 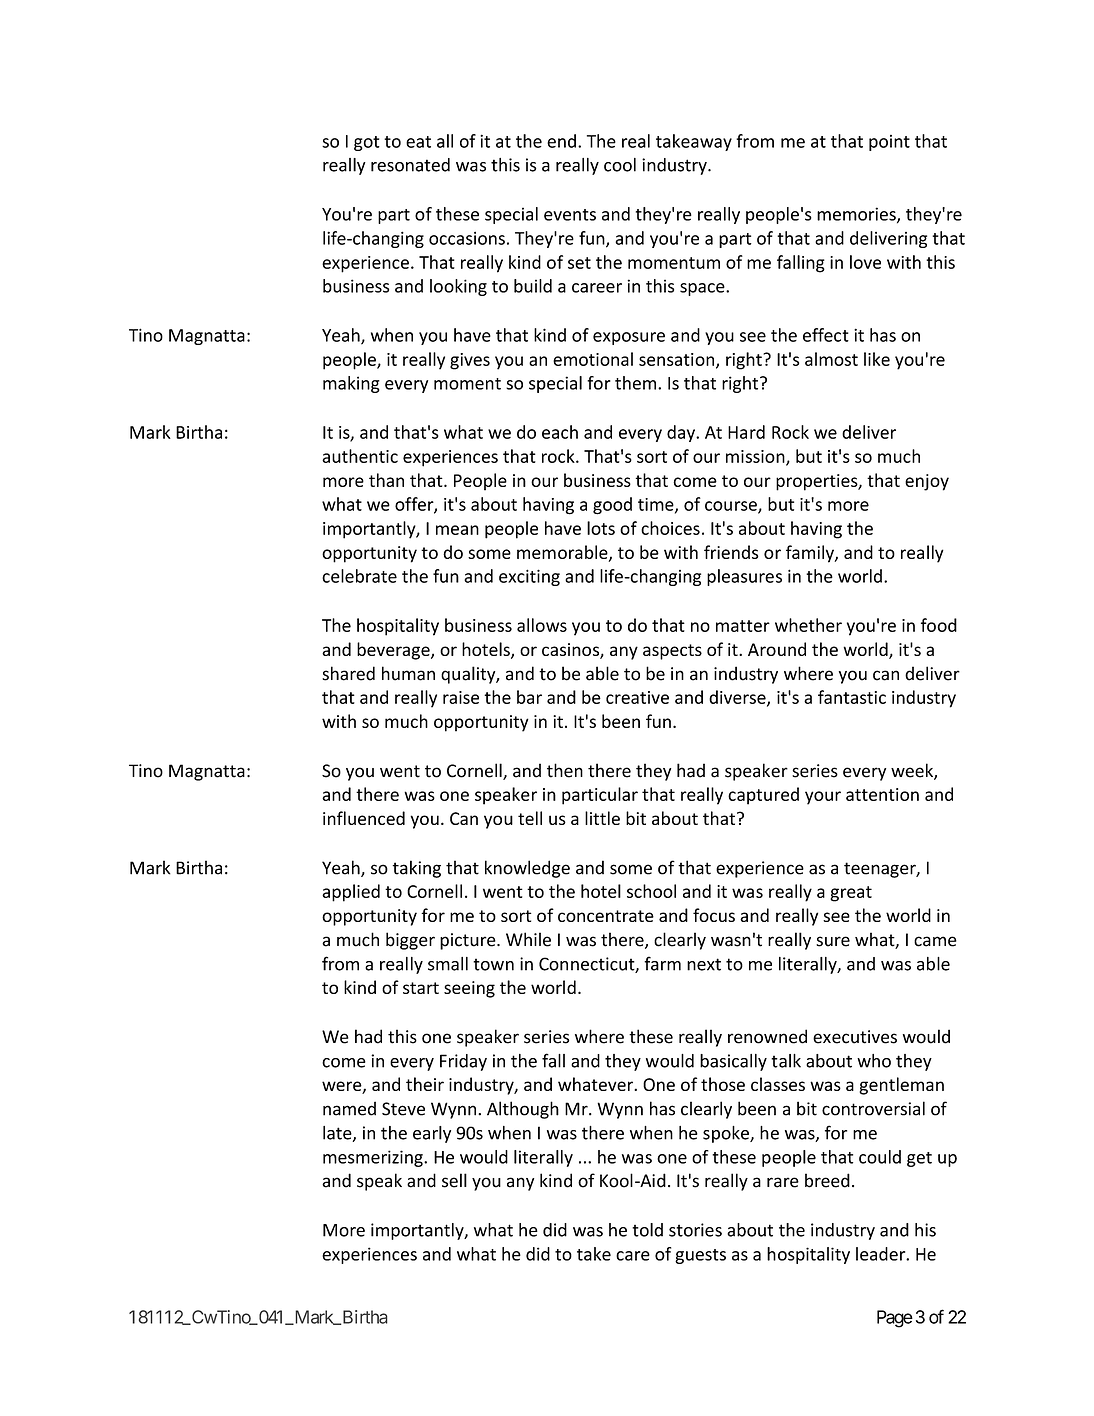 What do you see at coordinates (670, 528) in the screenshot?
I see `choices` at bounding box center [670, 528].
